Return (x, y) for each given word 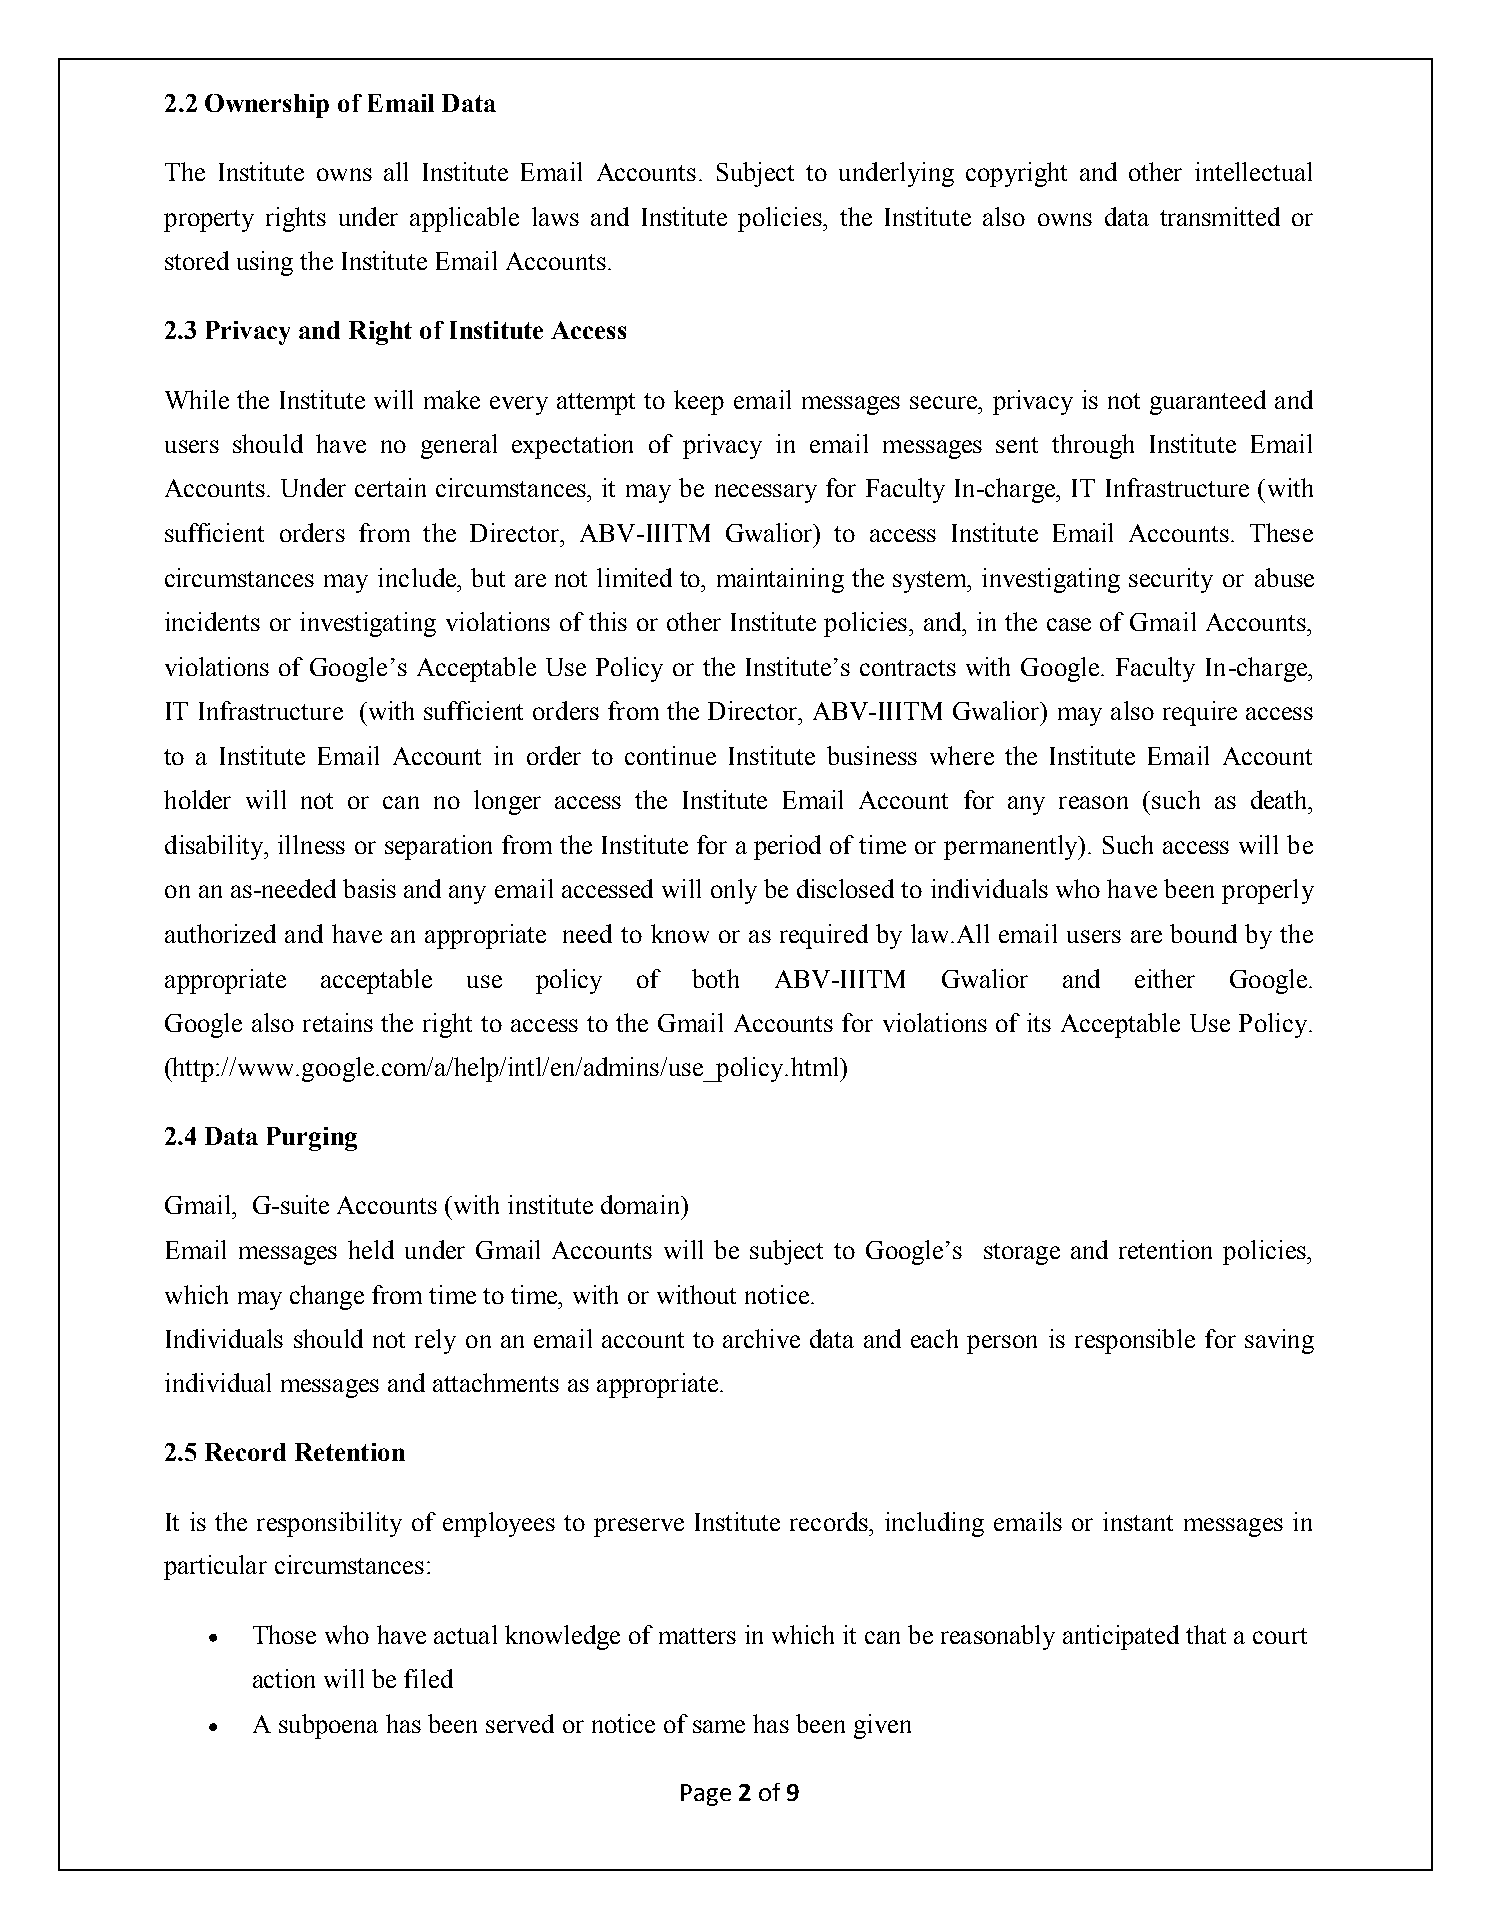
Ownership (267, 106)
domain (642, 1204)
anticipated (1121, 1637)
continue (670, 755)
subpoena (328, 1726)
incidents (212, 621)
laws (555, 216)
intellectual (1253, 171)
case (1069, 624)
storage (1022, 1254)
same (719, 1726)
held (371, 1249)
